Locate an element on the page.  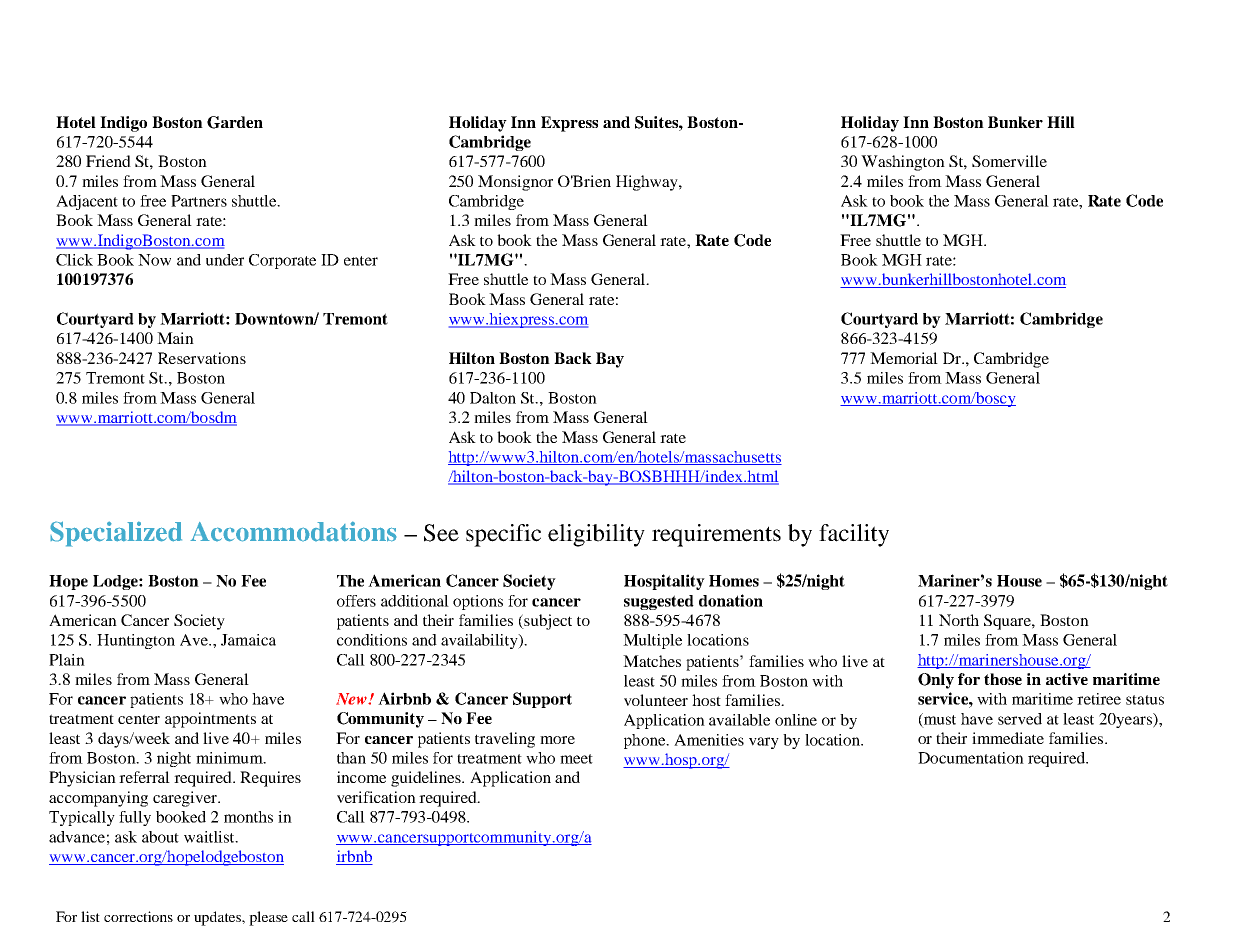
Garden is located at coordinates (235, 122).
